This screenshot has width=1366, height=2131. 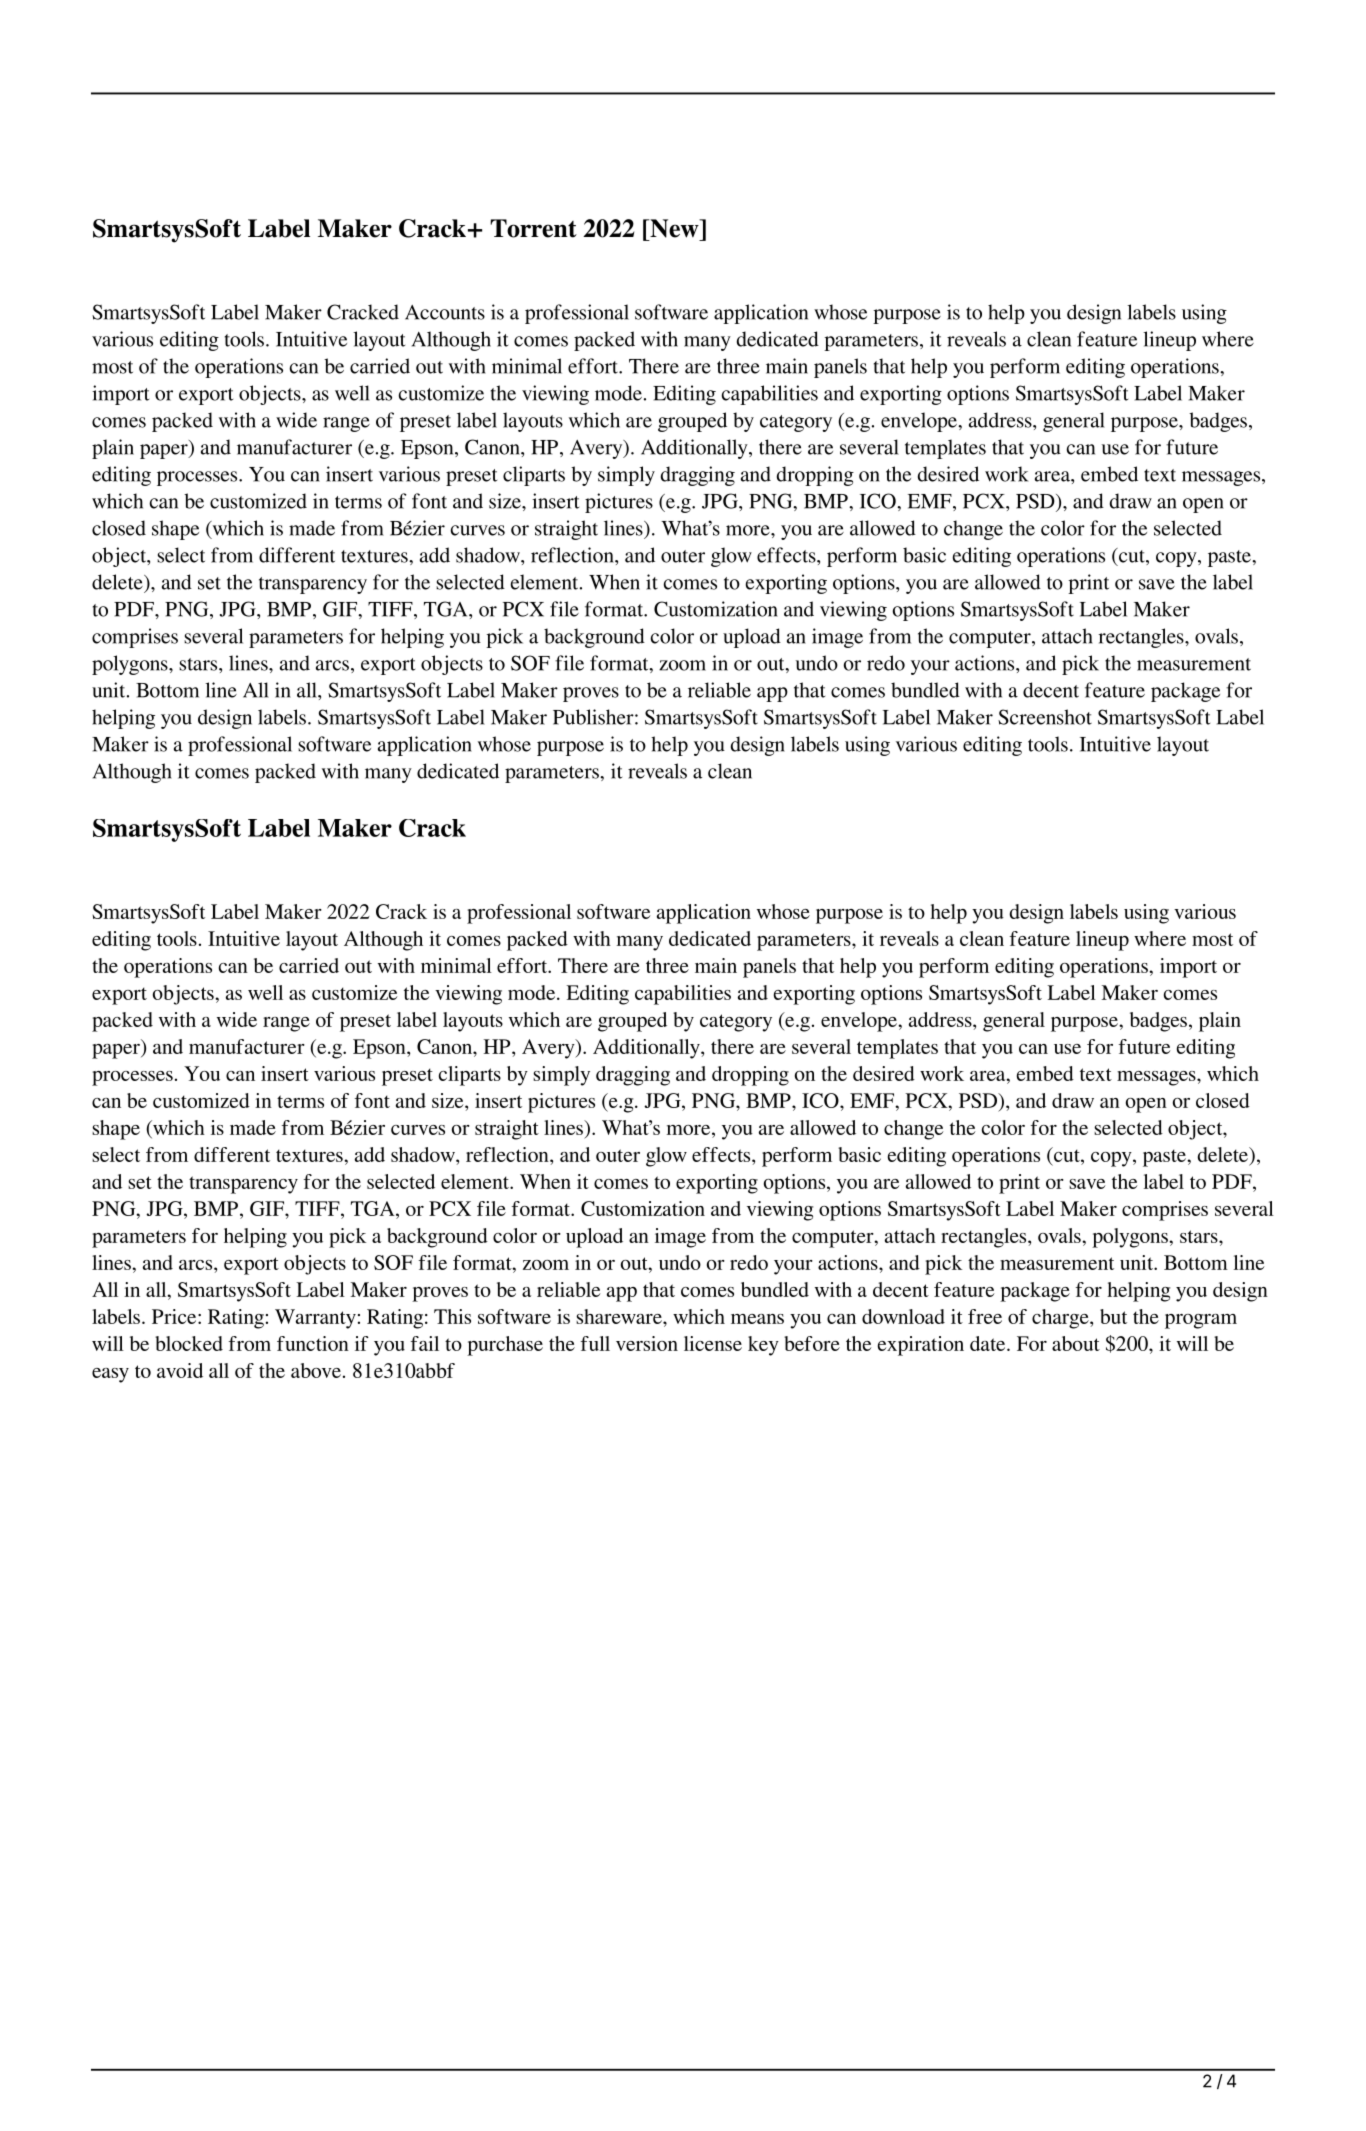 I want to click on Torrent, so click(x=533, y=228).
